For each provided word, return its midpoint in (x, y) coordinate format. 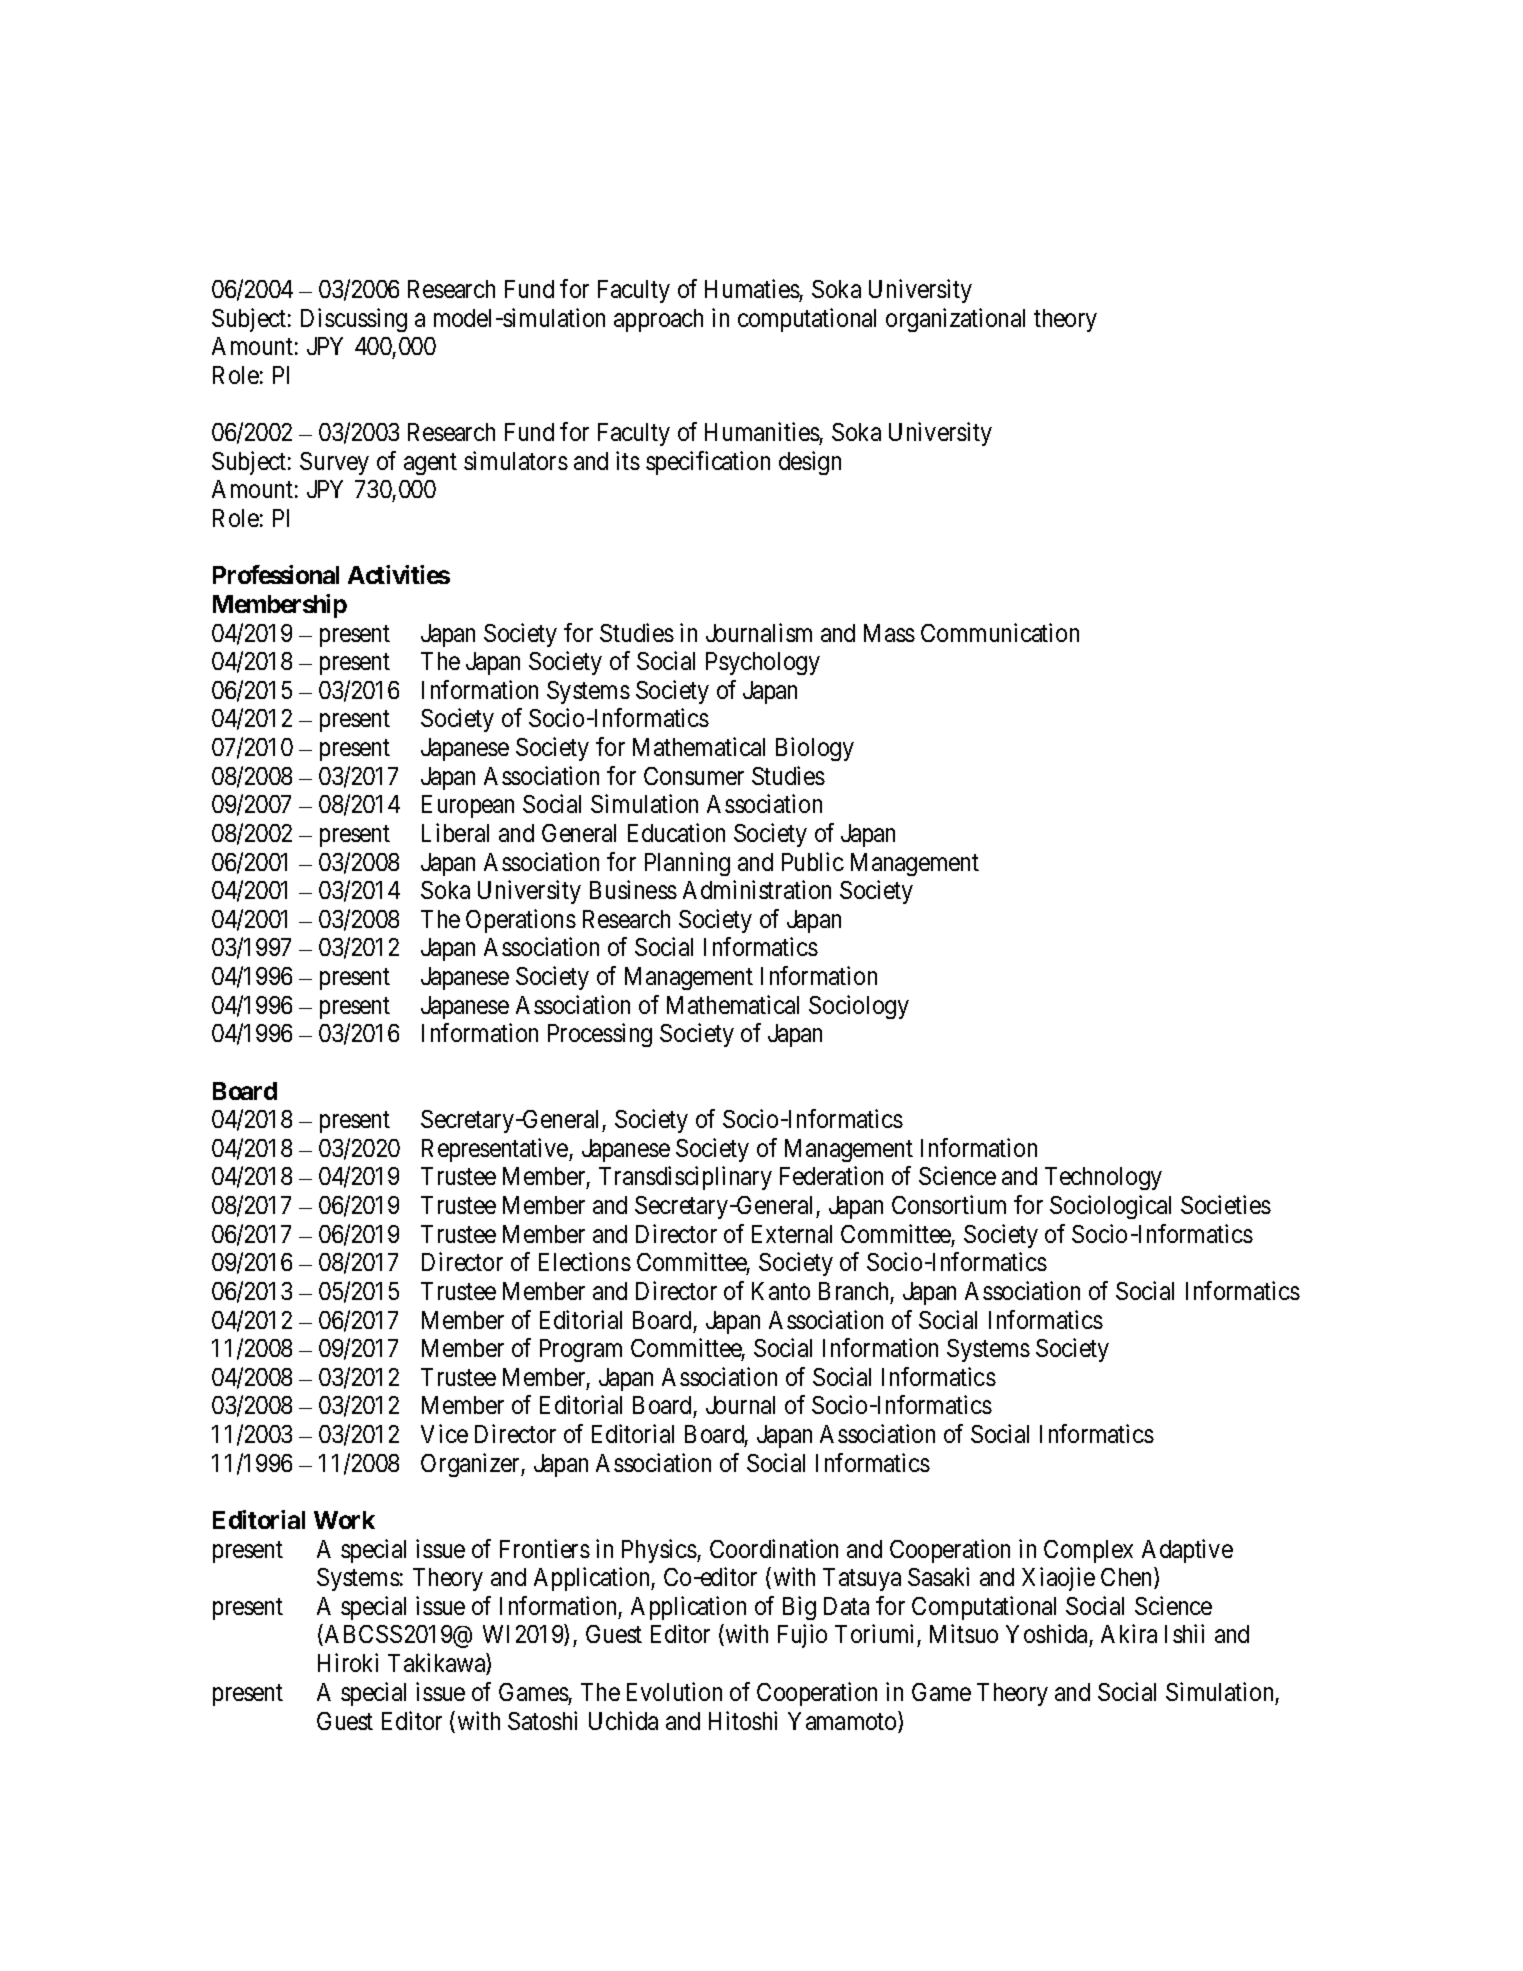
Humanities (762, 431)
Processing (600, 1035)
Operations (521, 921)
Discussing (354, 320)
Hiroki (348, 1662)
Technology (1103, 1178)
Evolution (674, 1691)
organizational (955, 320)
